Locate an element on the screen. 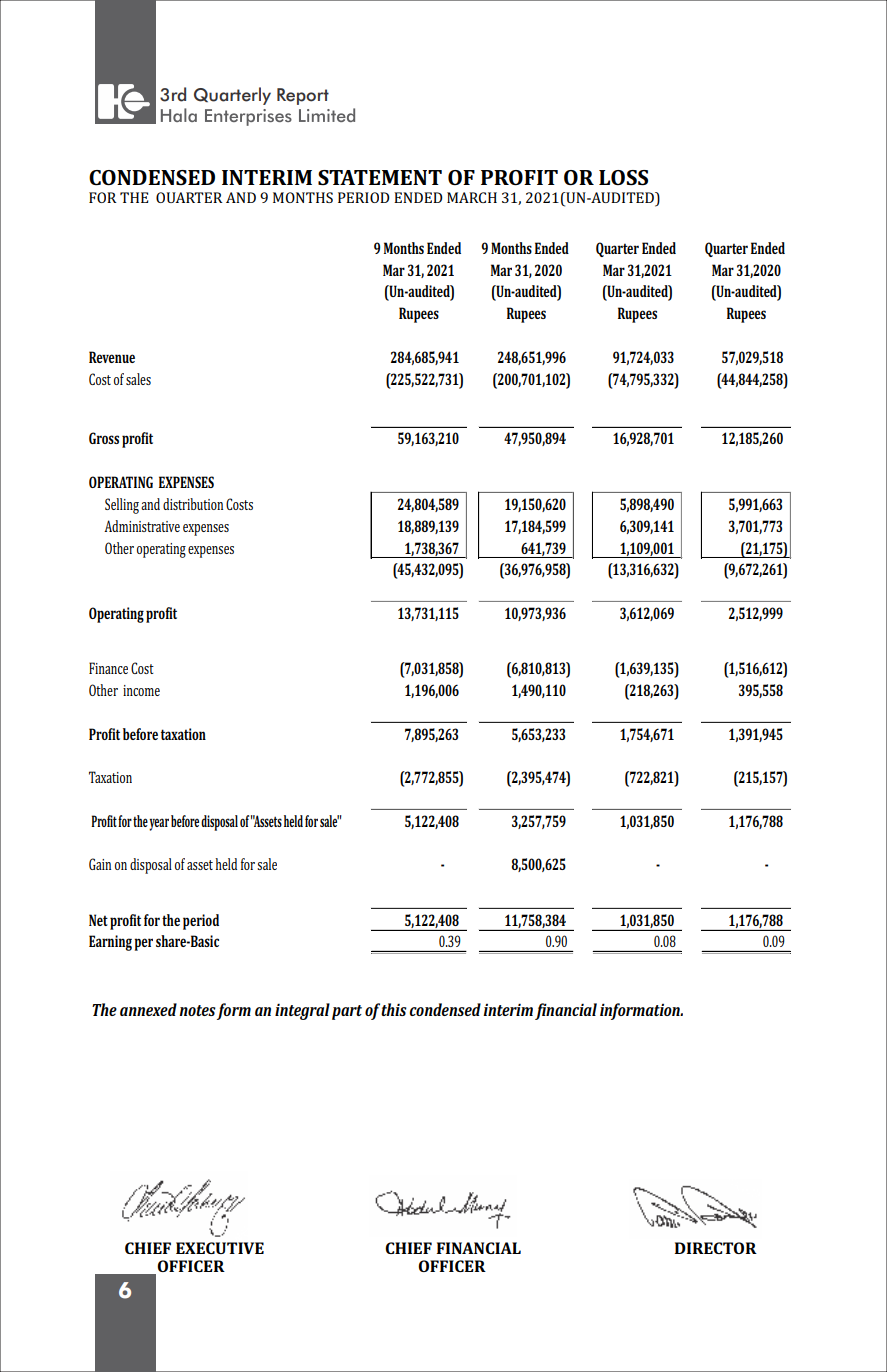 The width and height of the screenshot is (887, 1372). STATEMENT is located at coordinates (380, 177).
